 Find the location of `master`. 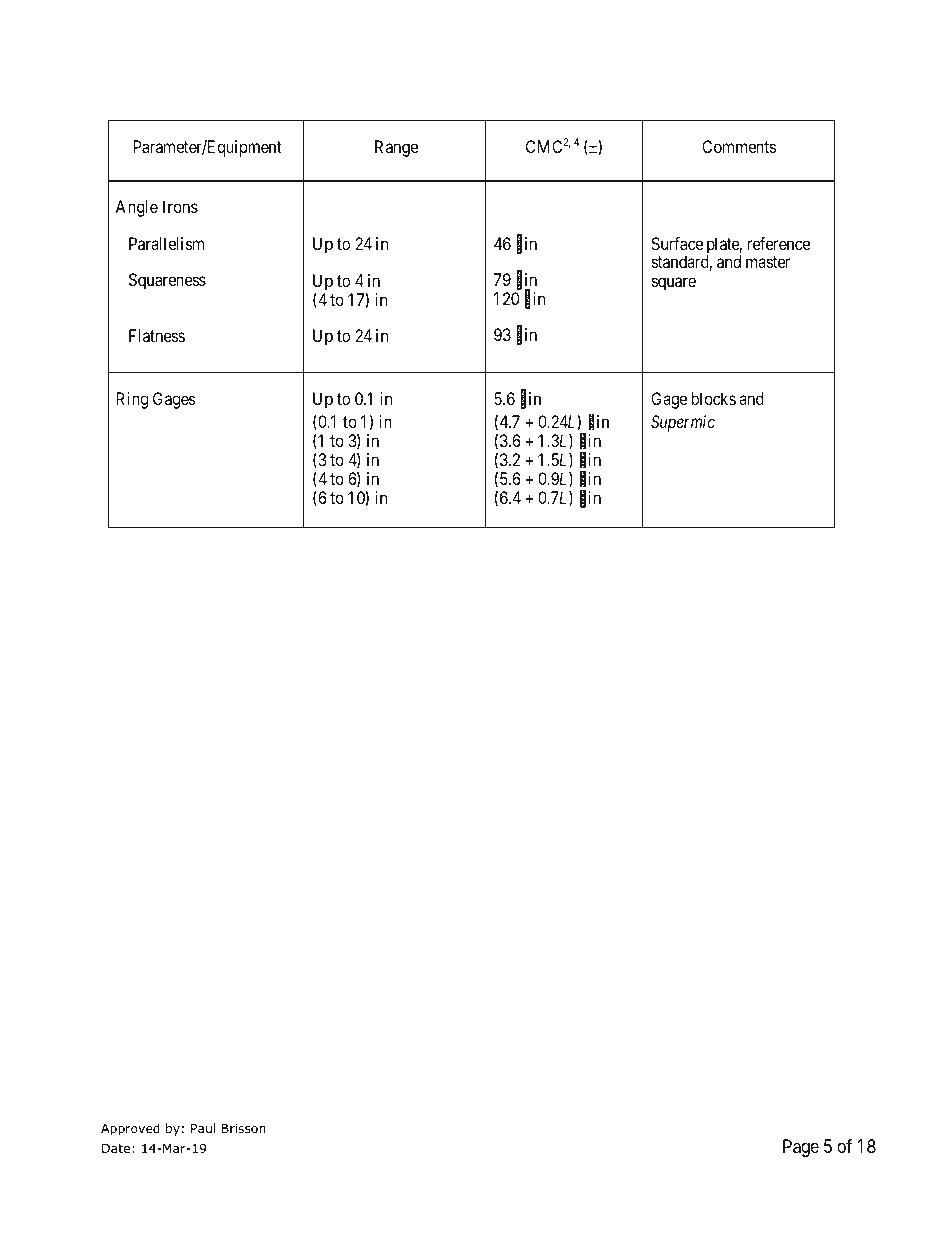

master is located at coordinates (768, 262).
